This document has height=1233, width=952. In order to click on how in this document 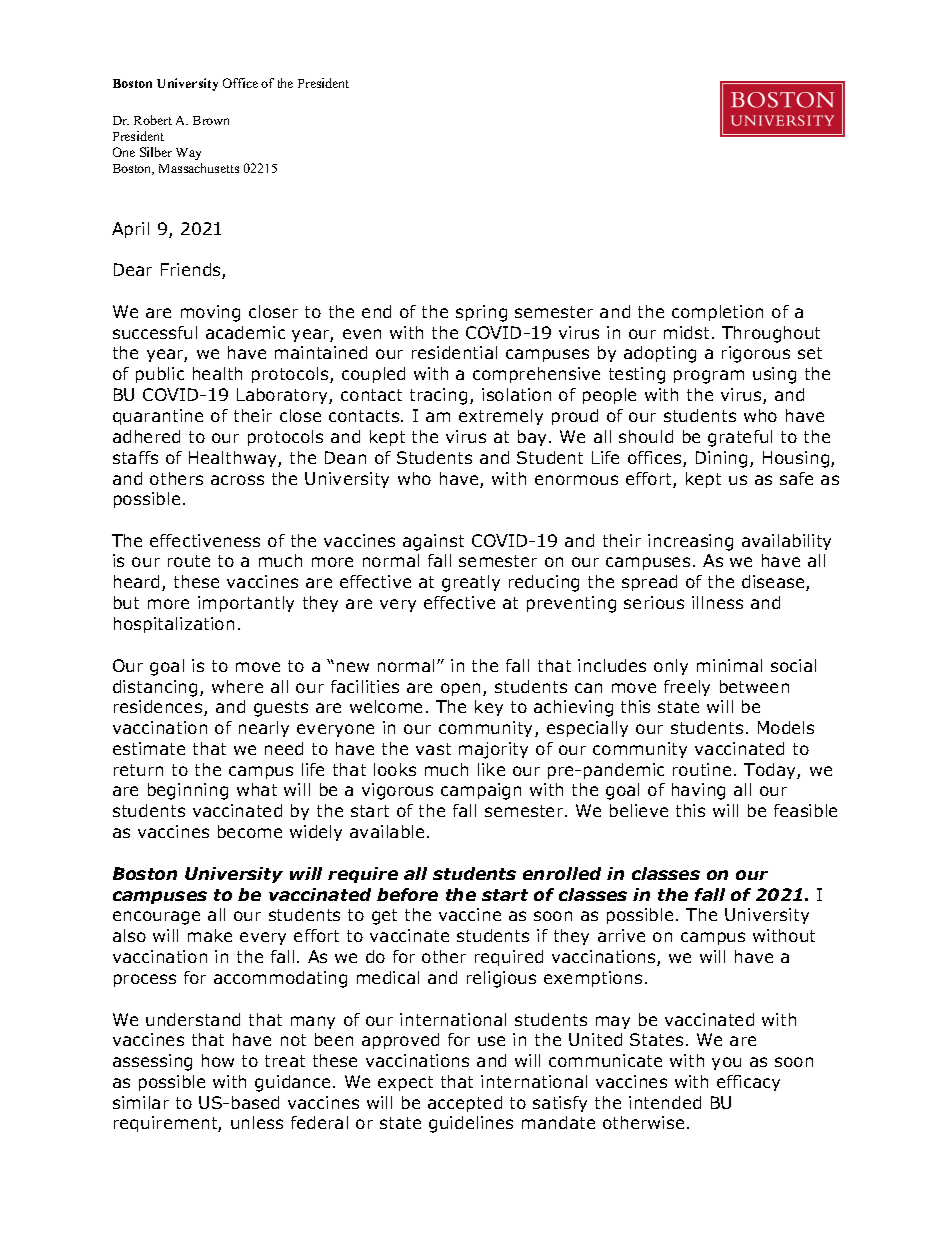, I will do `click(218, 1060)`.
